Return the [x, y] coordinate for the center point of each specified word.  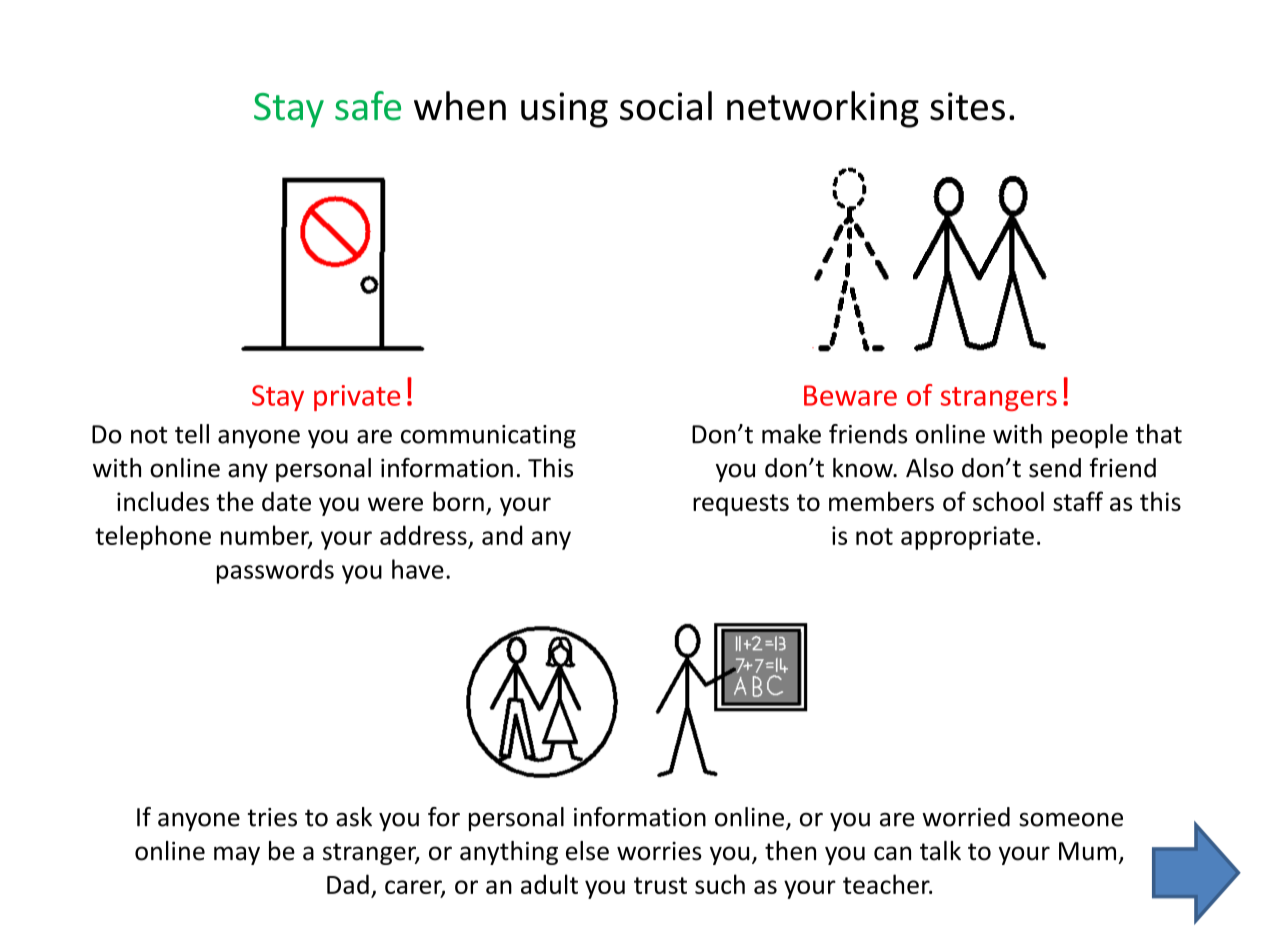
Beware [850, 395]
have [418, 569]
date [286, 501]
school [1008, 501]
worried [966, 817]
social [666, 106]
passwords [275, 571]
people [1090, 436]
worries [659, 851]
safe [368, 106]
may [237, 855]
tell [192, 434]
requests [741, 505]
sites [967, 106]
